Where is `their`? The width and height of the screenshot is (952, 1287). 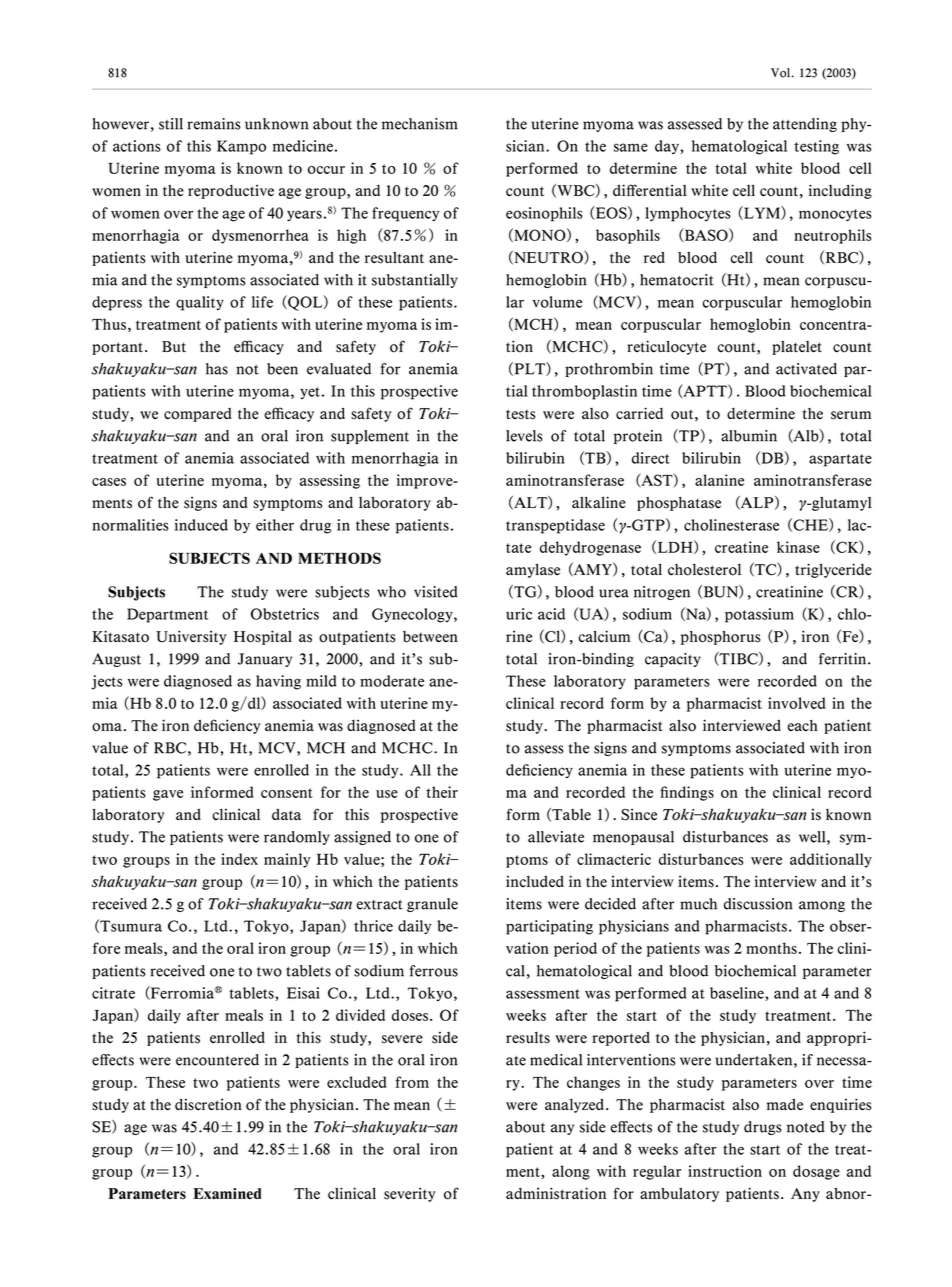 their is located at coordinates (442, 792).
